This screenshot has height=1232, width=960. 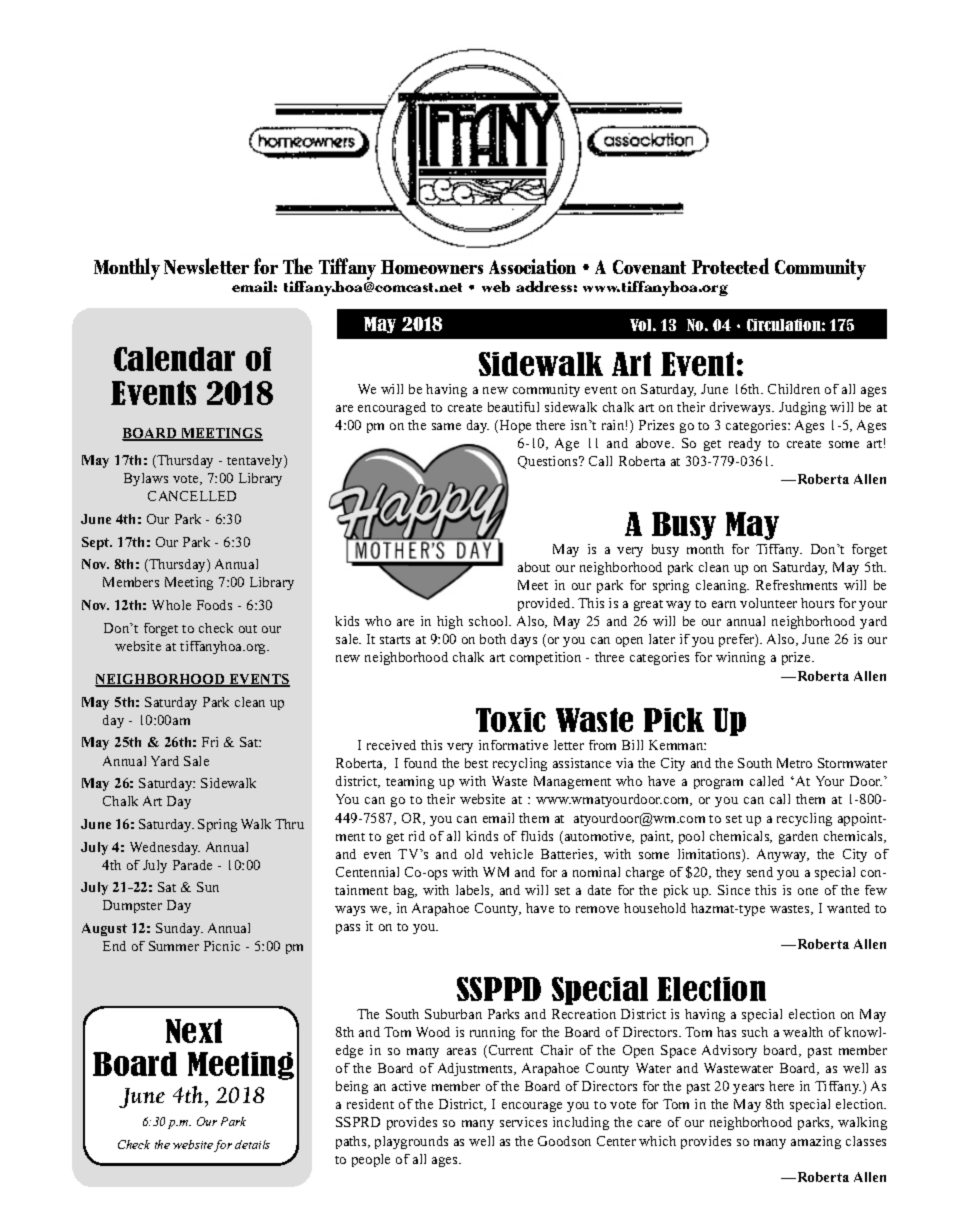 What do you see at coordinates (730, 266) in the screenshot?
I see `Protected` at bounding box center [730, 266].
